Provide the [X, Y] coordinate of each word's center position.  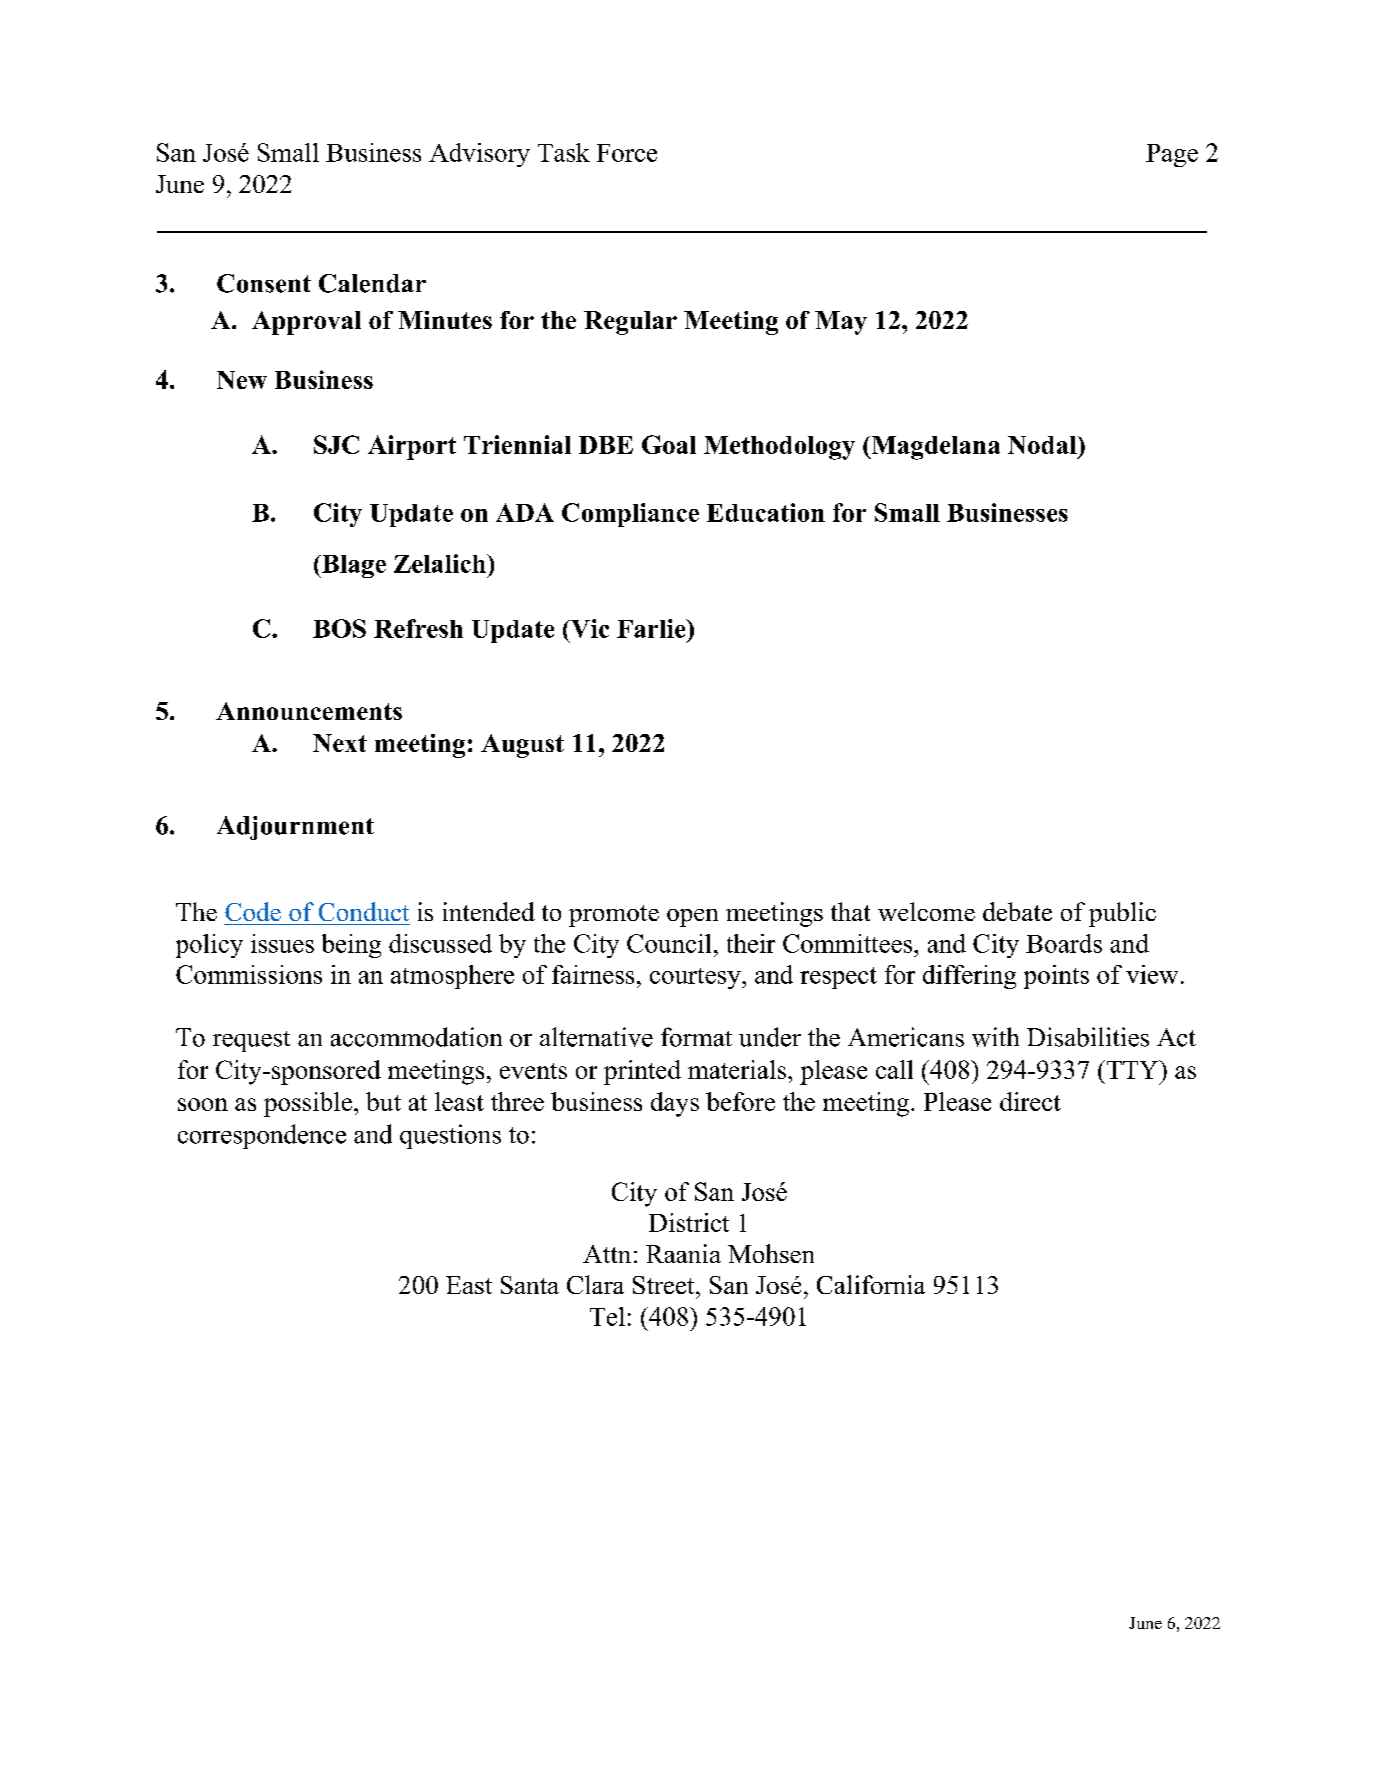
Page [1172, 155]
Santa [530, 1285]
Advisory [479, 155]
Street [665, 1285]
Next [340, 743]
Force [627, 153]
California [871, 1284]
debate [1017, 911]
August [522, 746]
